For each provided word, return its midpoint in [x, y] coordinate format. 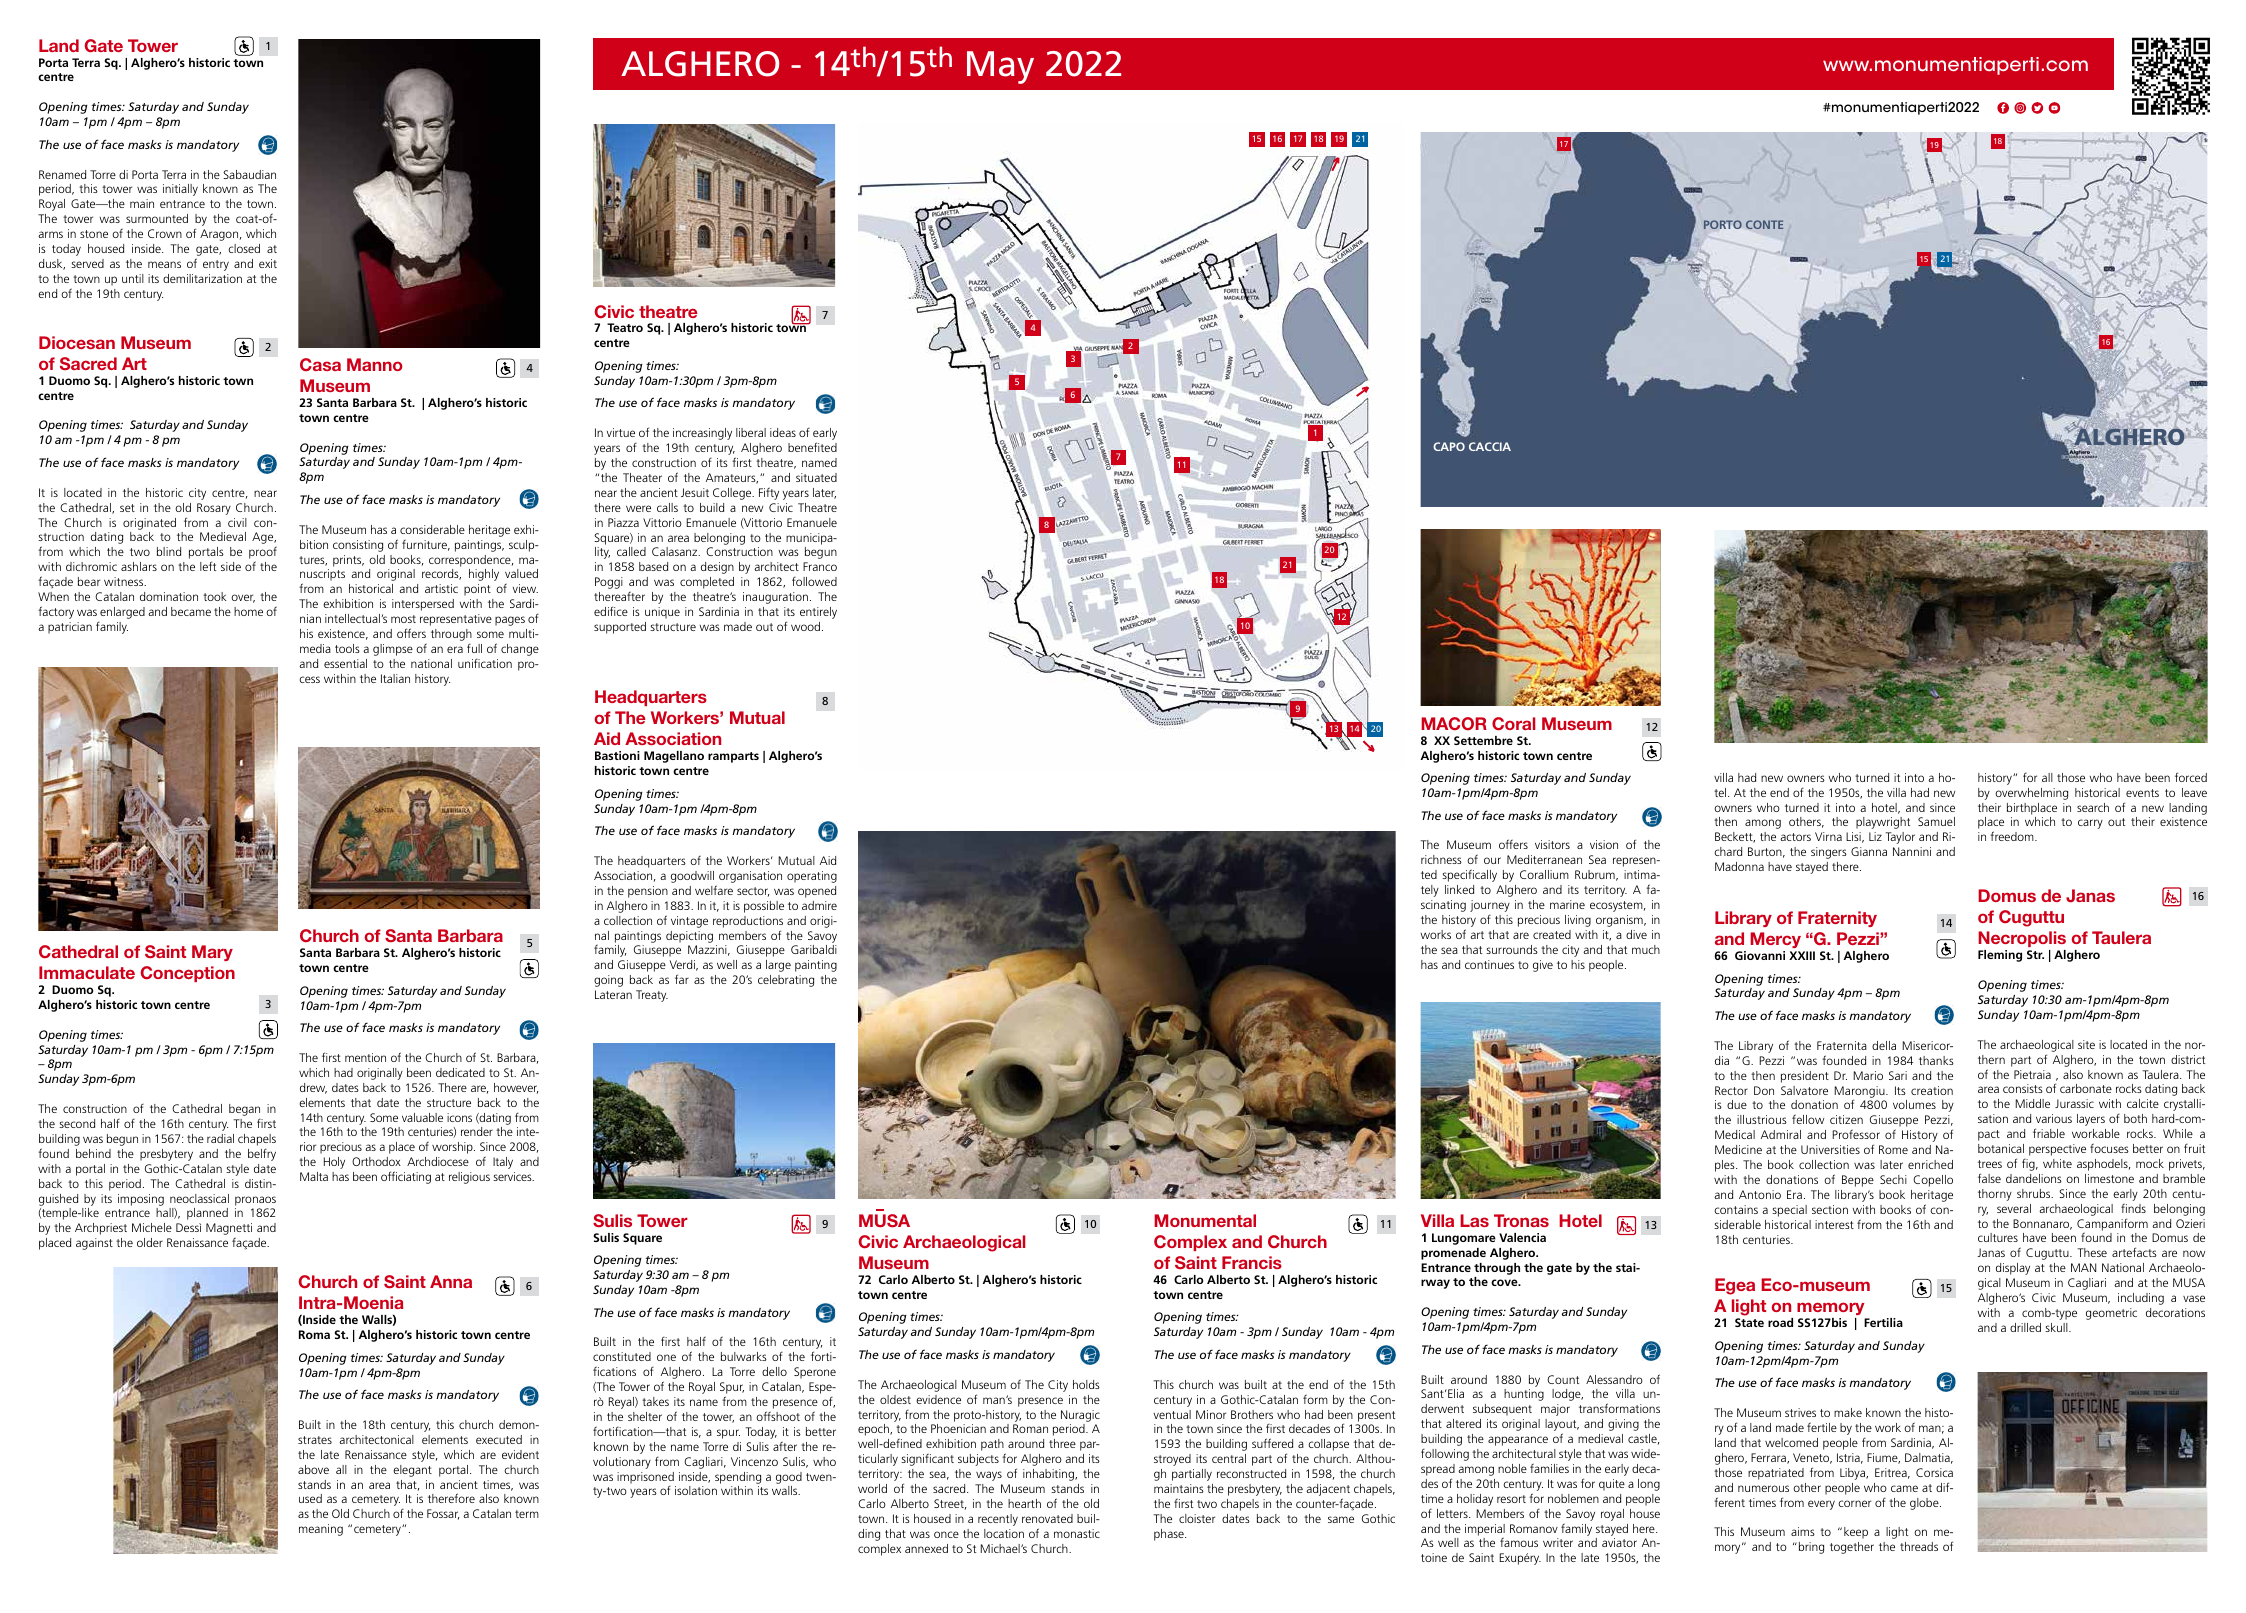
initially [180, 190]
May [1000, 67]
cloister [1197, 1518]
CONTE [1764, 224]
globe [1925, 1504]
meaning [321, 1530]
